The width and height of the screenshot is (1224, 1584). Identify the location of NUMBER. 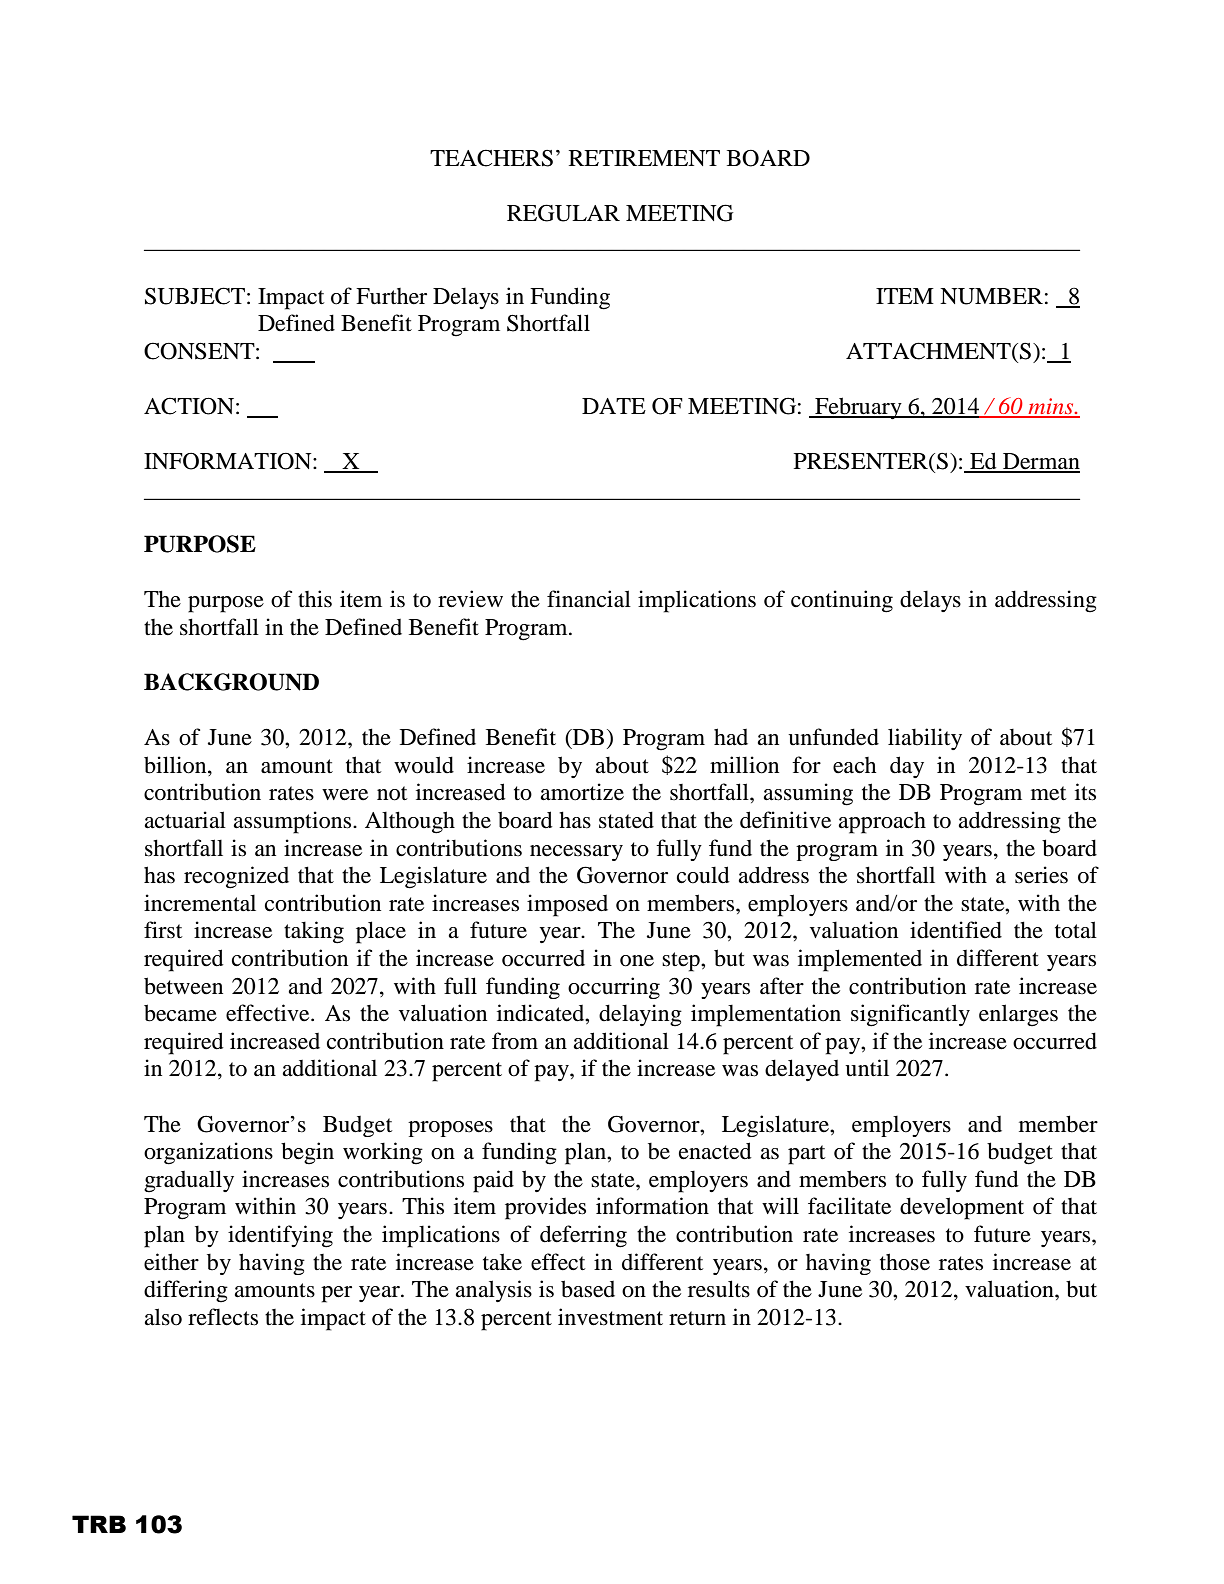
(991, 296).
